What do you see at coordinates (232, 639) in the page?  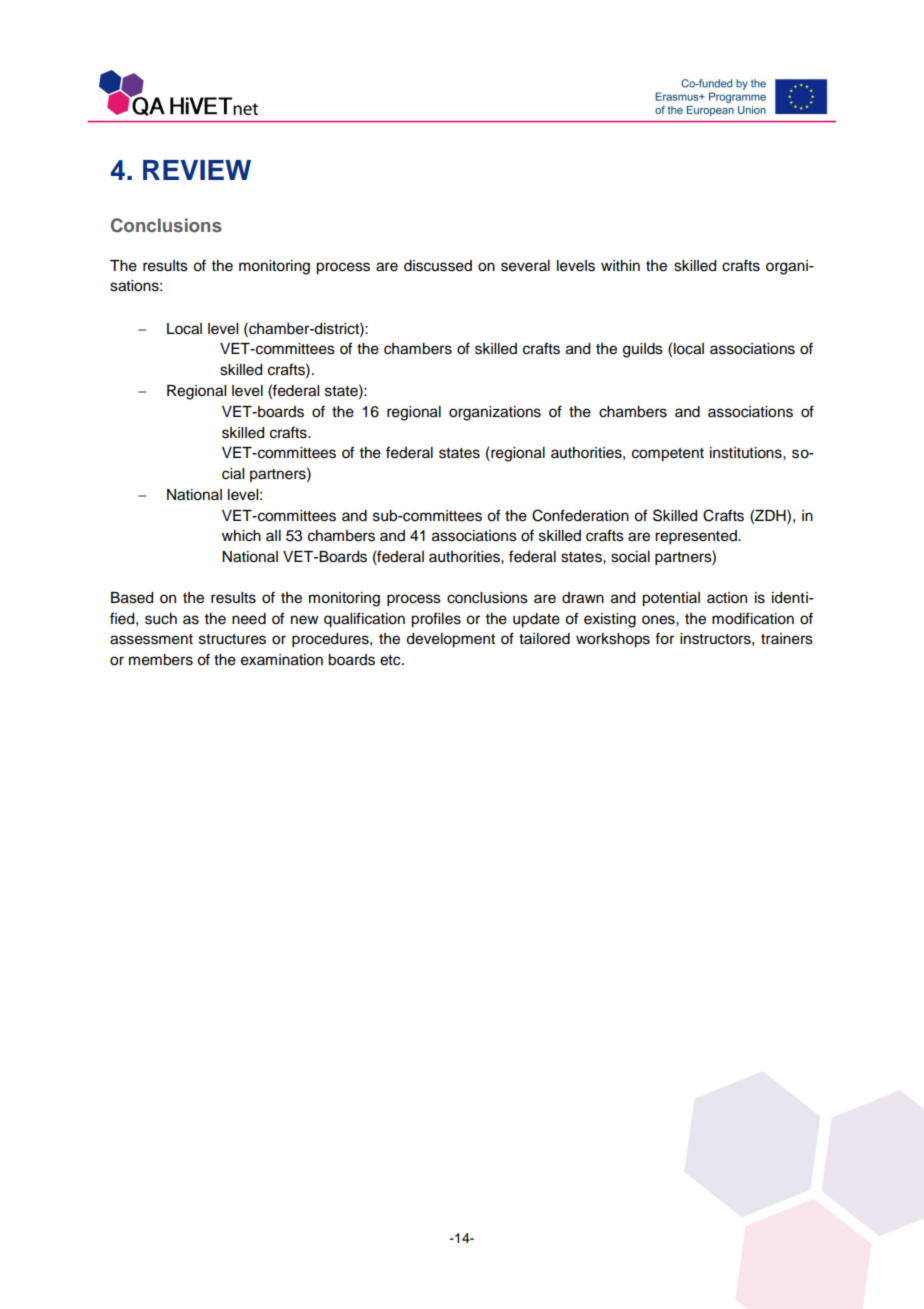 I see `structures` at bounding box center [232, 639].
